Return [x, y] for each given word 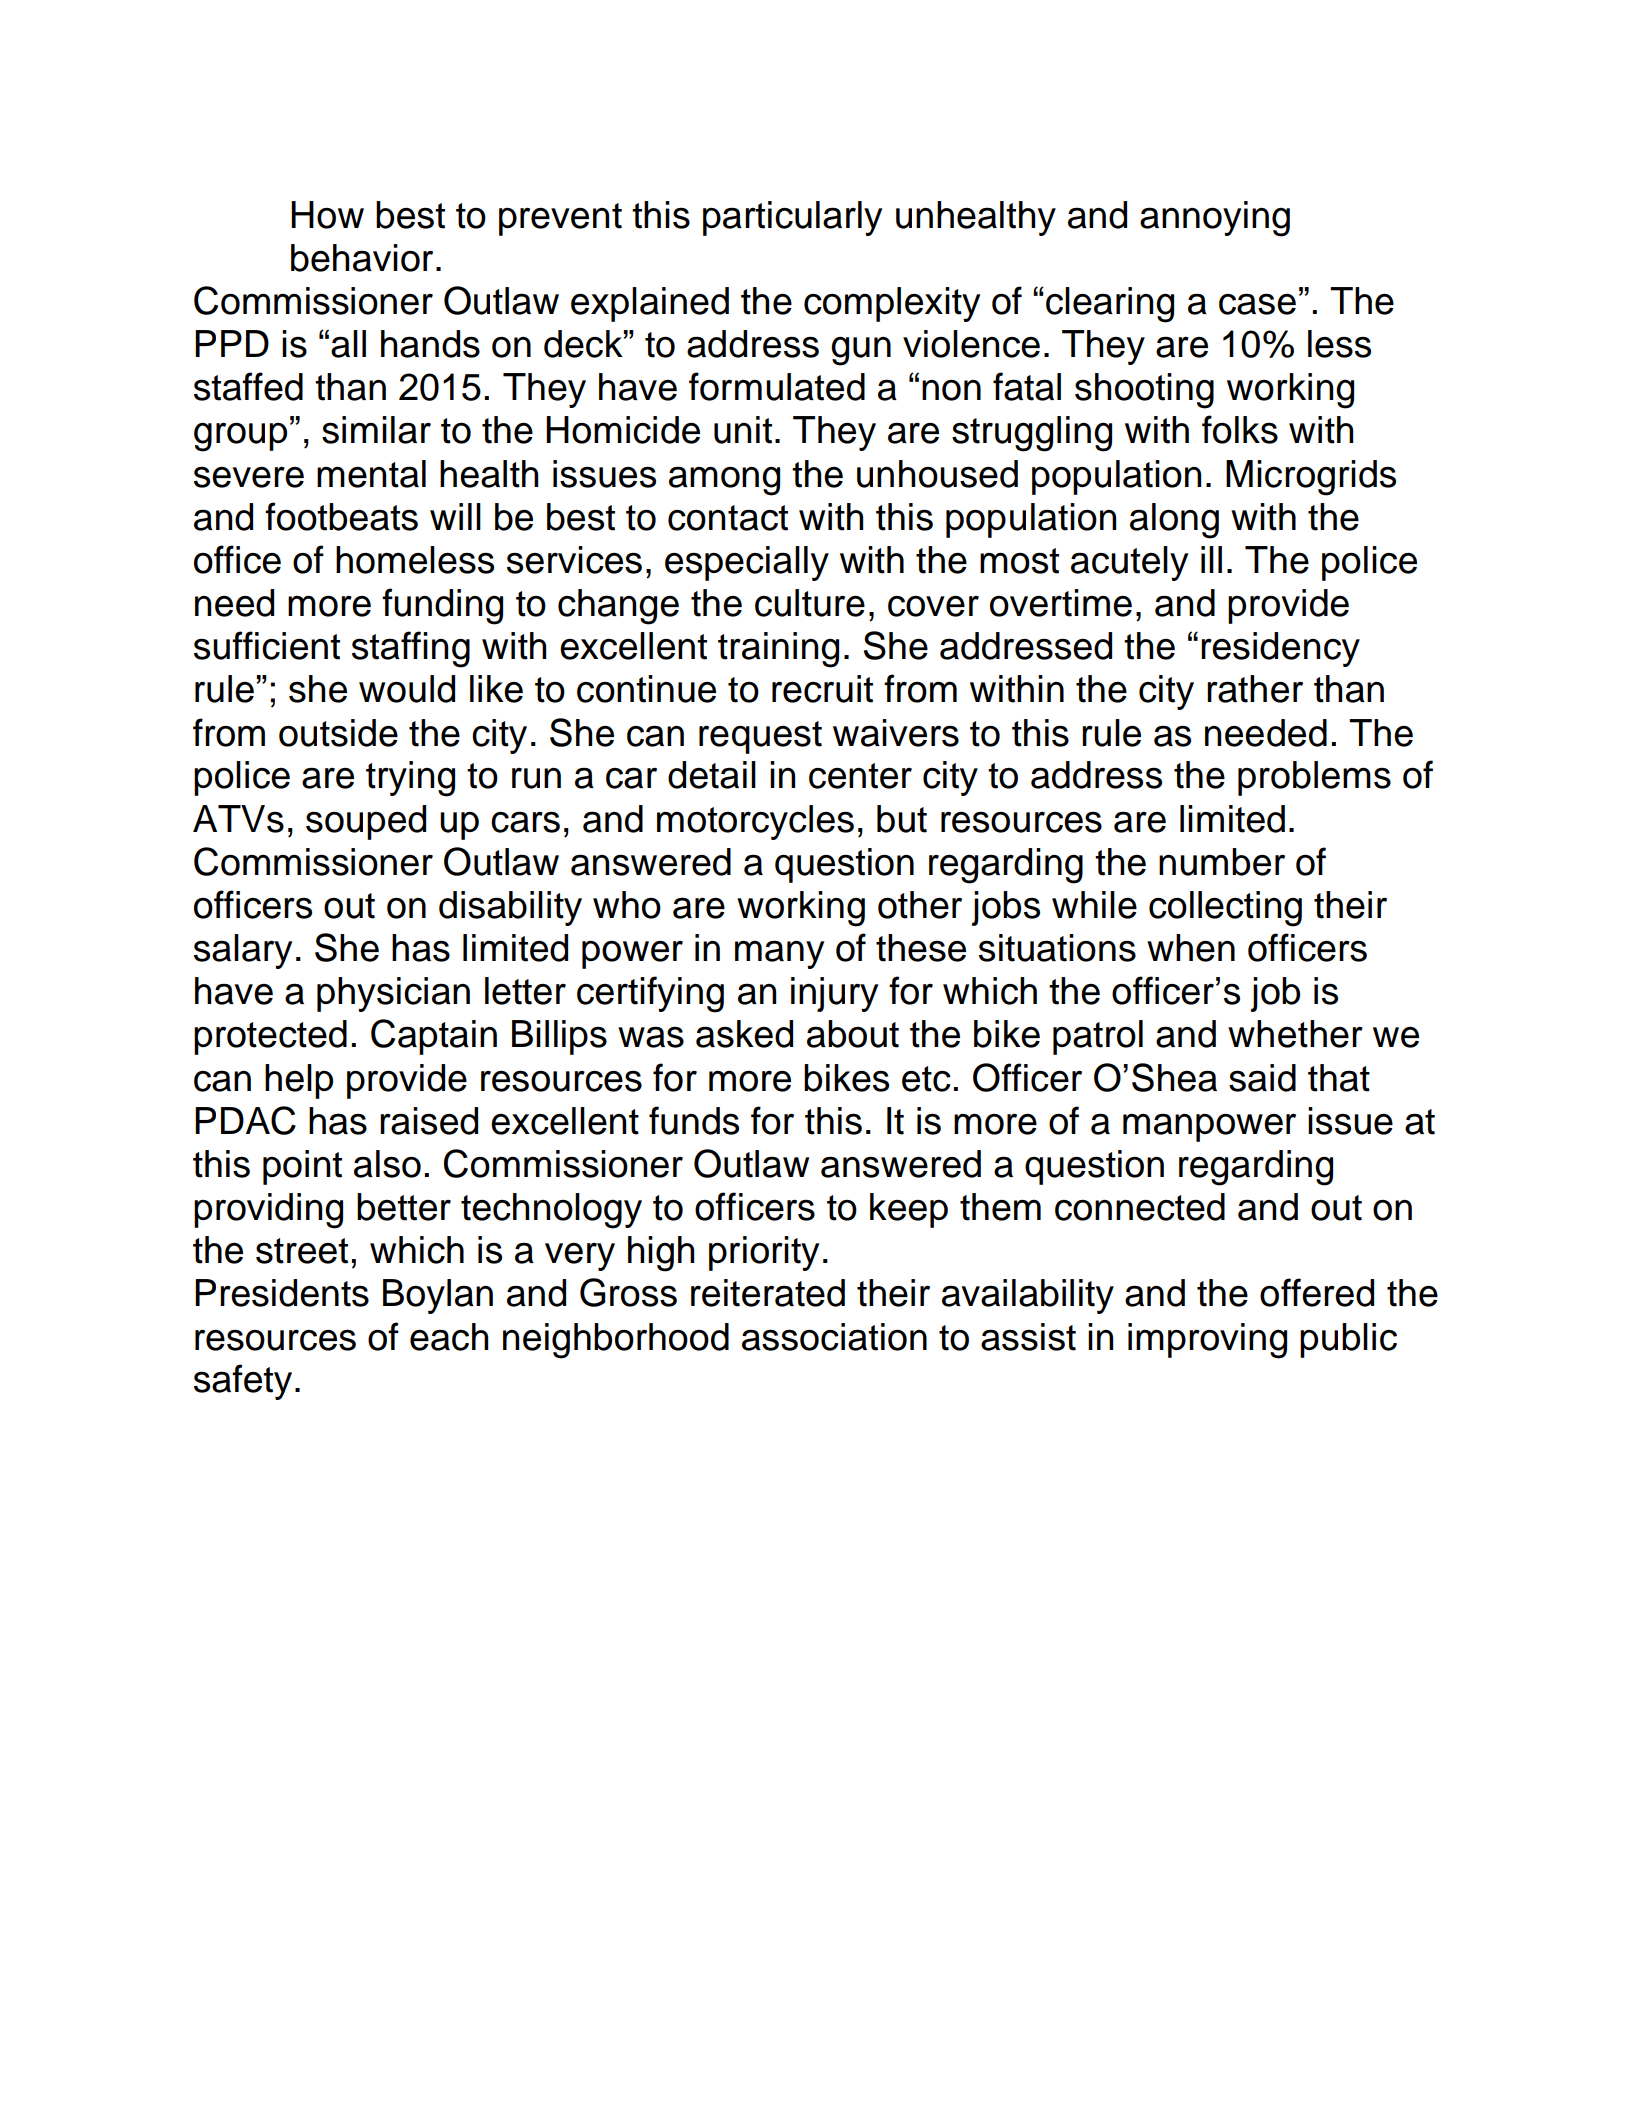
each [449, 1337]
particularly [792, 218]
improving [1207, 1341]
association [834, 1337]
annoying [1215, 219]
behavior [362, 258]
